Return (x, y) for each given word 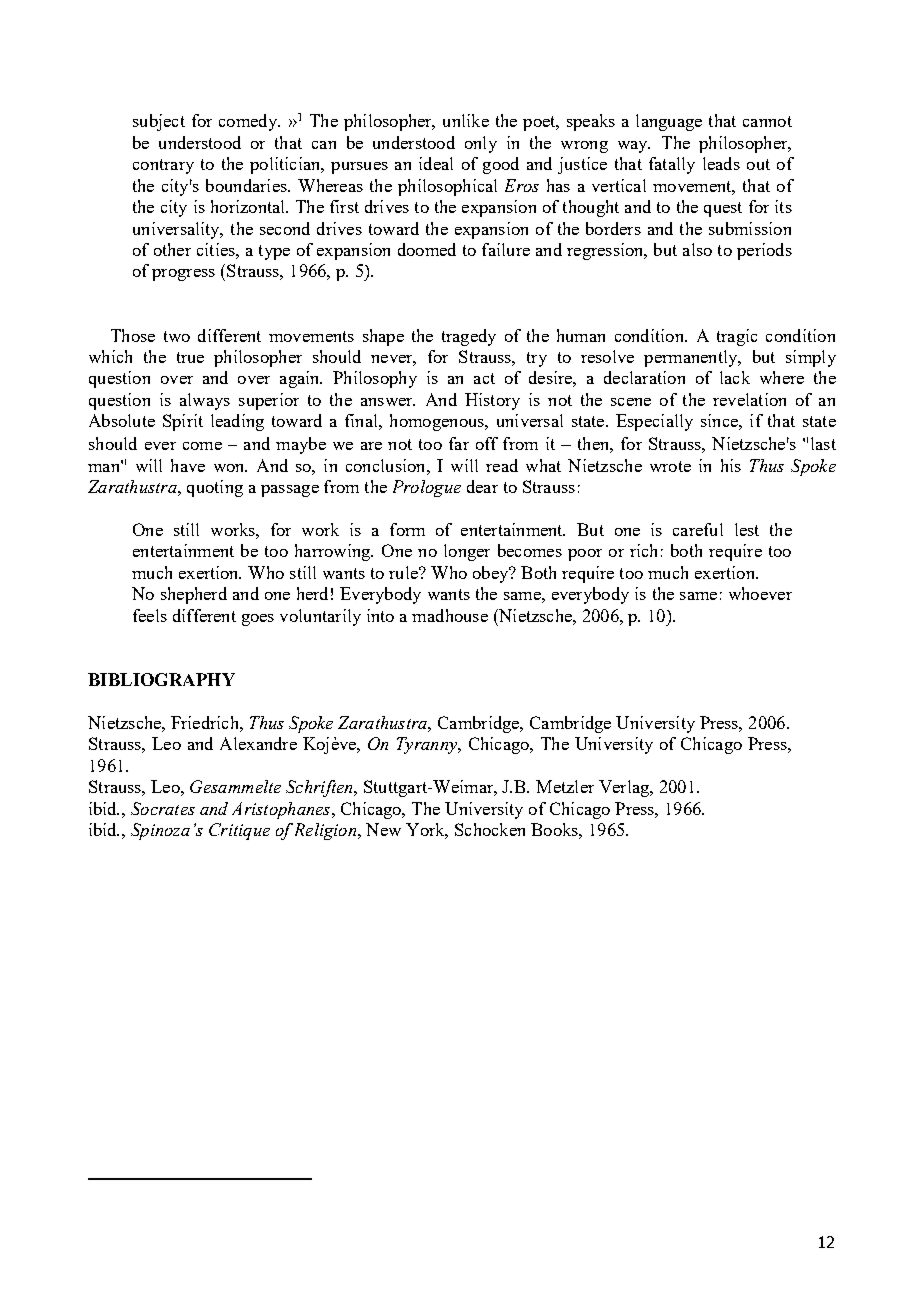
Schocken (490, 829)
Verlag (625, 788)
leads (721, 163)
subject (159, 122)
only (481, 144)
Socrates (163, 808)
